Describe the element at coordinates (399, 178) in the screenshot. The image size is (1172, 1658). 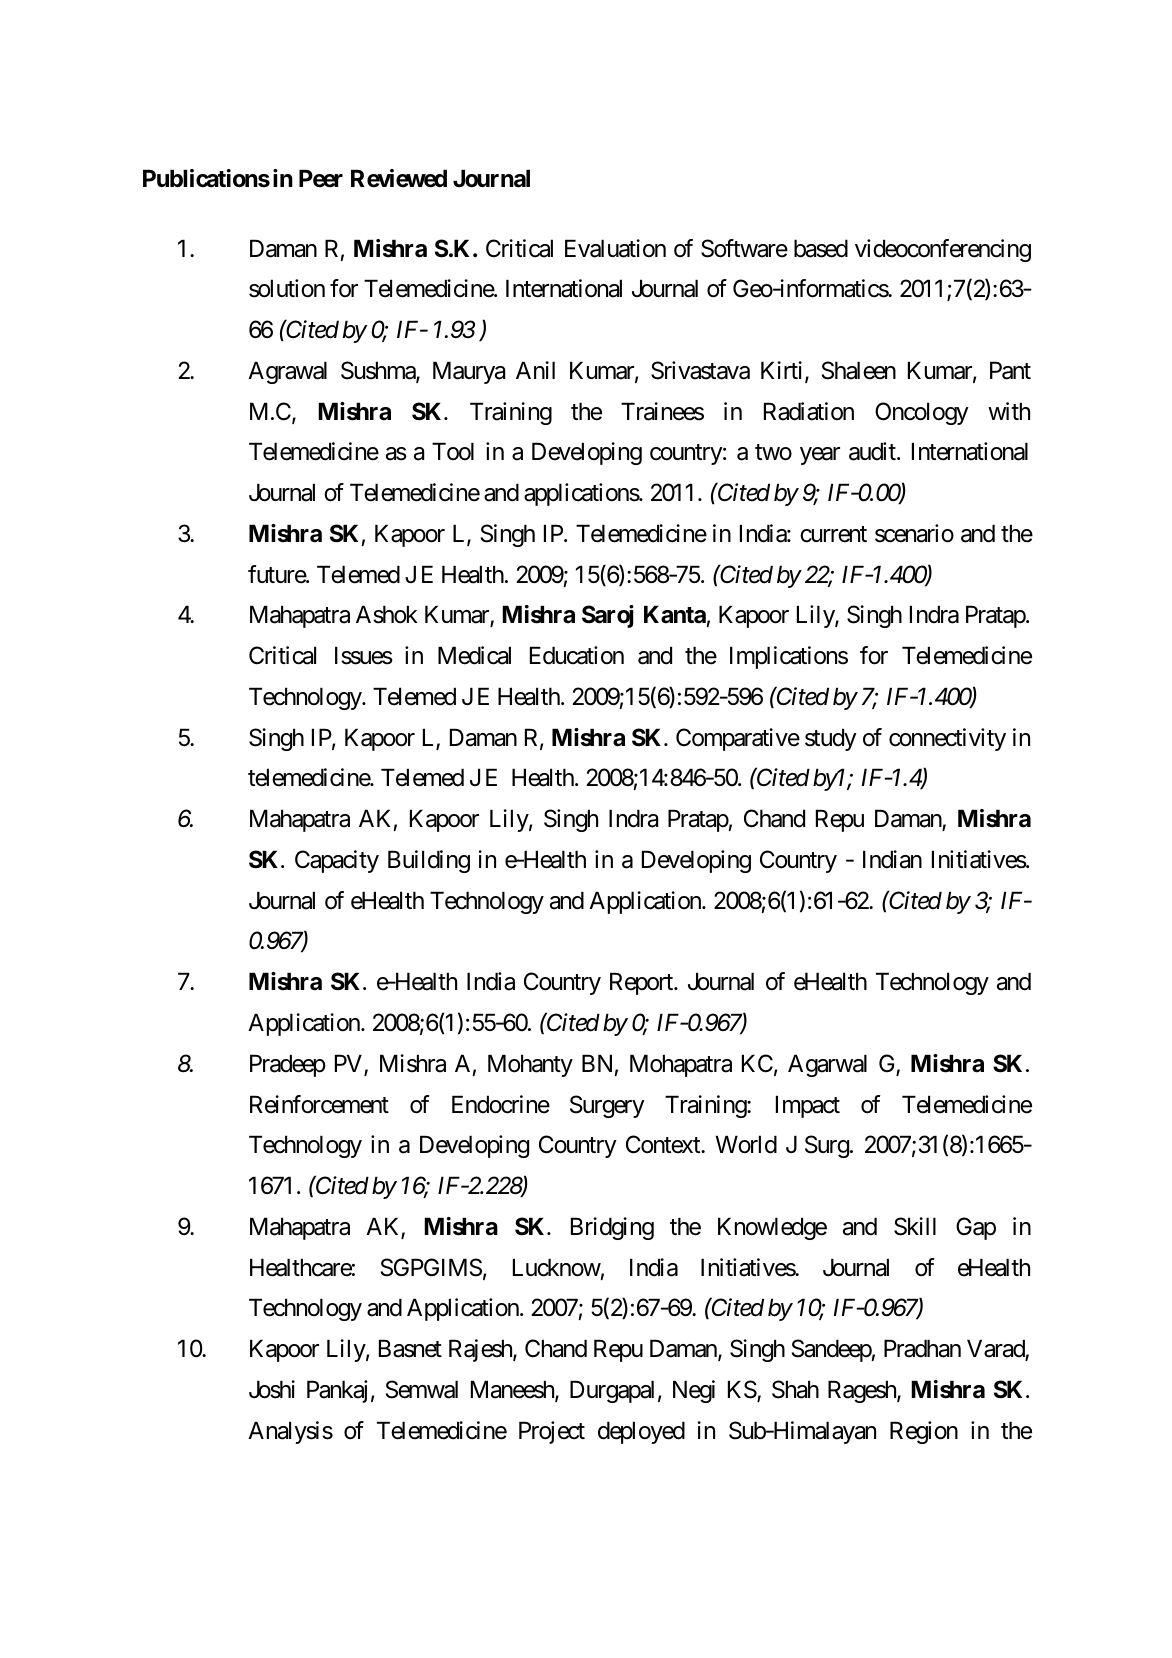
I see `Reviewed` at that location.
